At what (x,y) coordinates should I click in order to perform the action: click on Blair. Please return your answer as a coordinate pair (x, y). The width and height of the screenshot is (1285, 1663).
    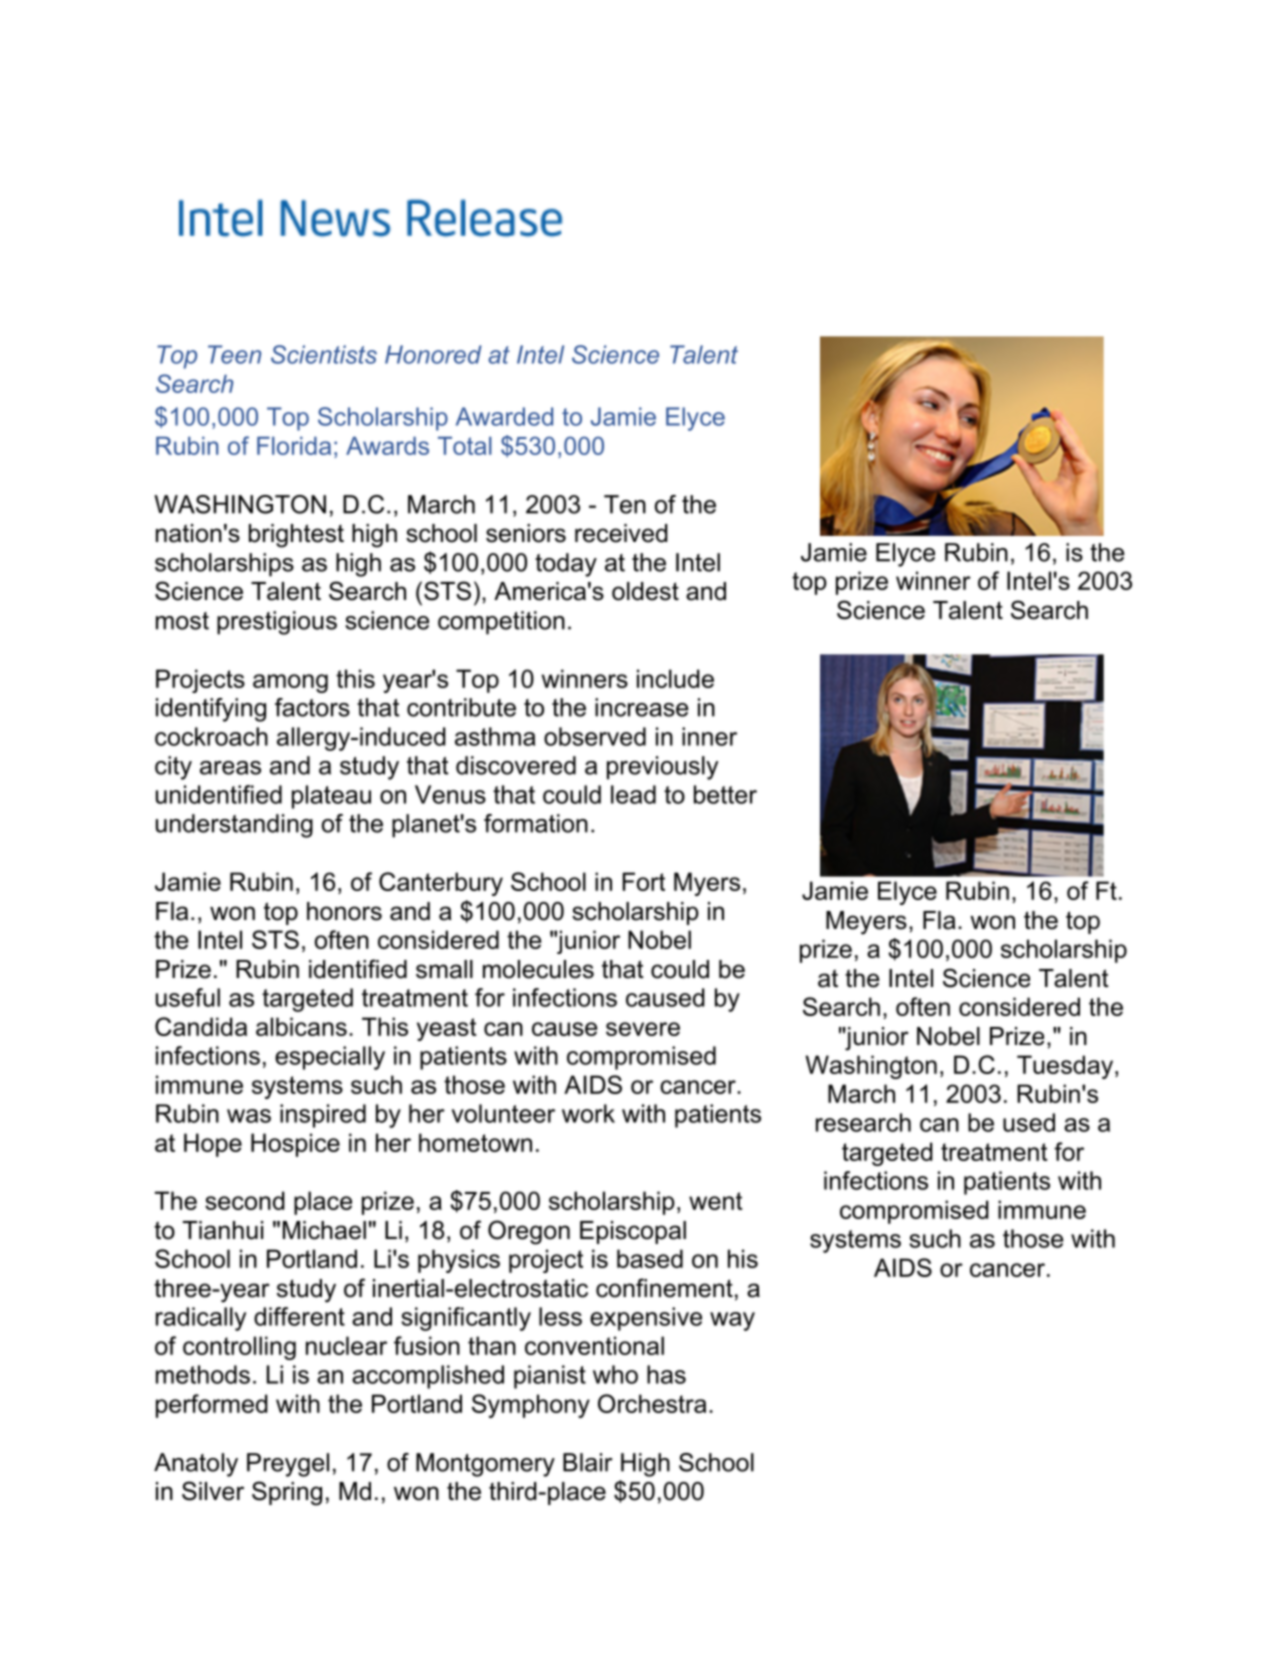
    Looking at the image, I should click on (588, 1462).
